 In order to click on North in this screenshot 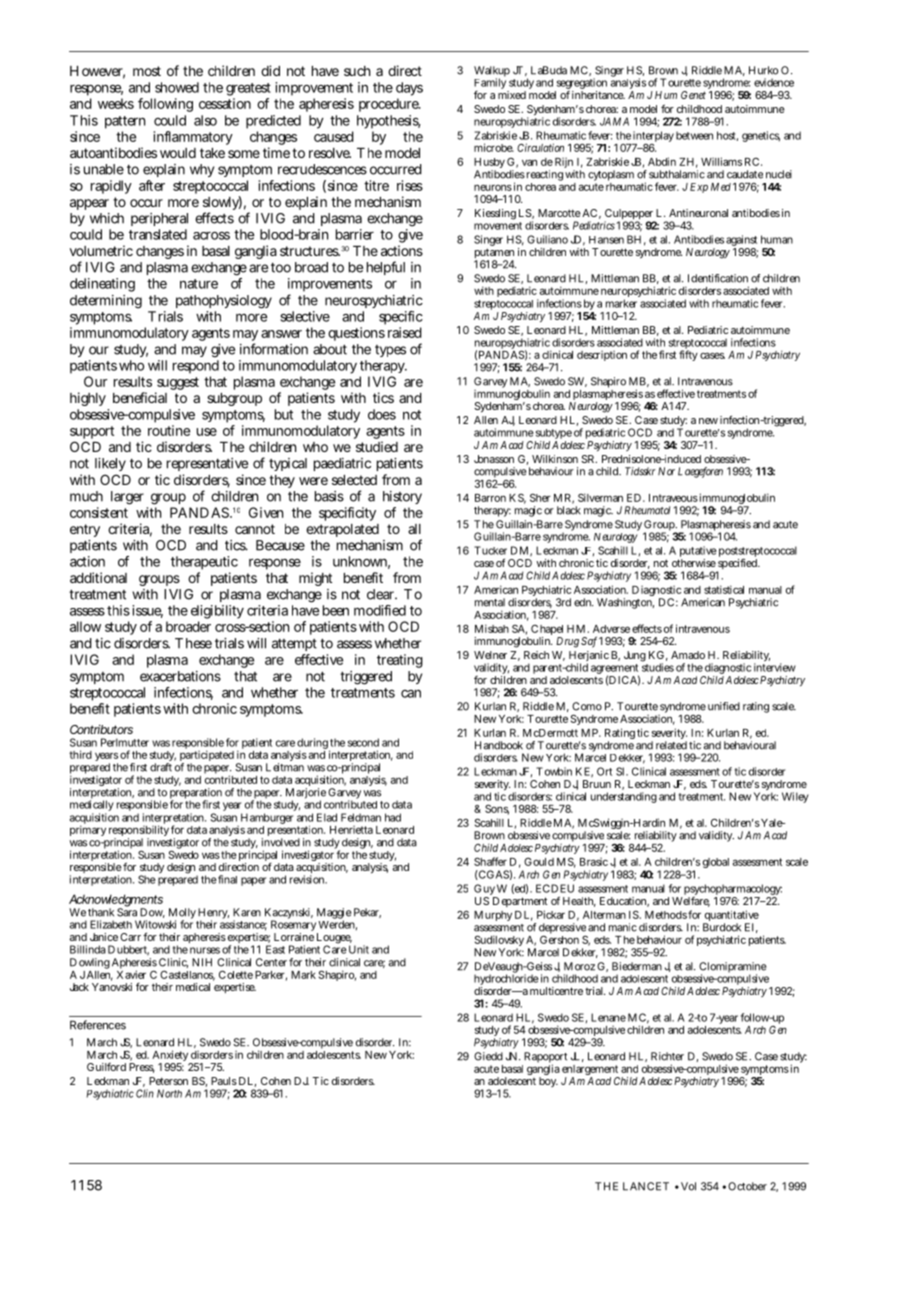, I will do `click(169, 1093)`.
